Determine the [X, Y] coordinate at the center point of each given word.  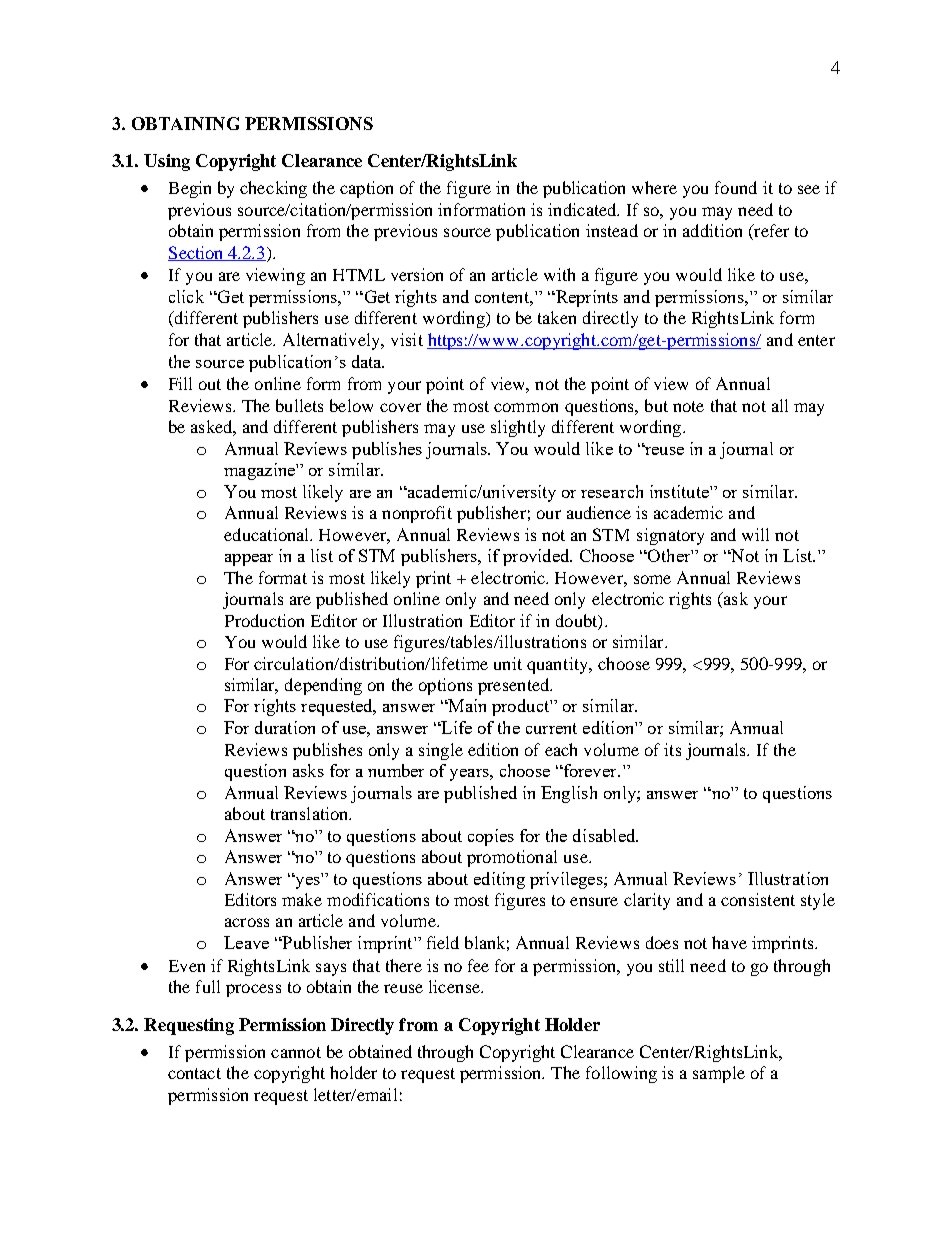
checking [273, 189]
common [526, 407]
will [755, 534]
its [672, 749]
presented [514, 686]
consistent [758, 899]
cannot [296, 1052]
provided [537, 557]
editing [499, 880]
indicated [583, 209]
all [780, 405]
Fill [180, 383]
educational [268, 534]
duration [285, 727]
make [302, 899]
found [736, 187]
